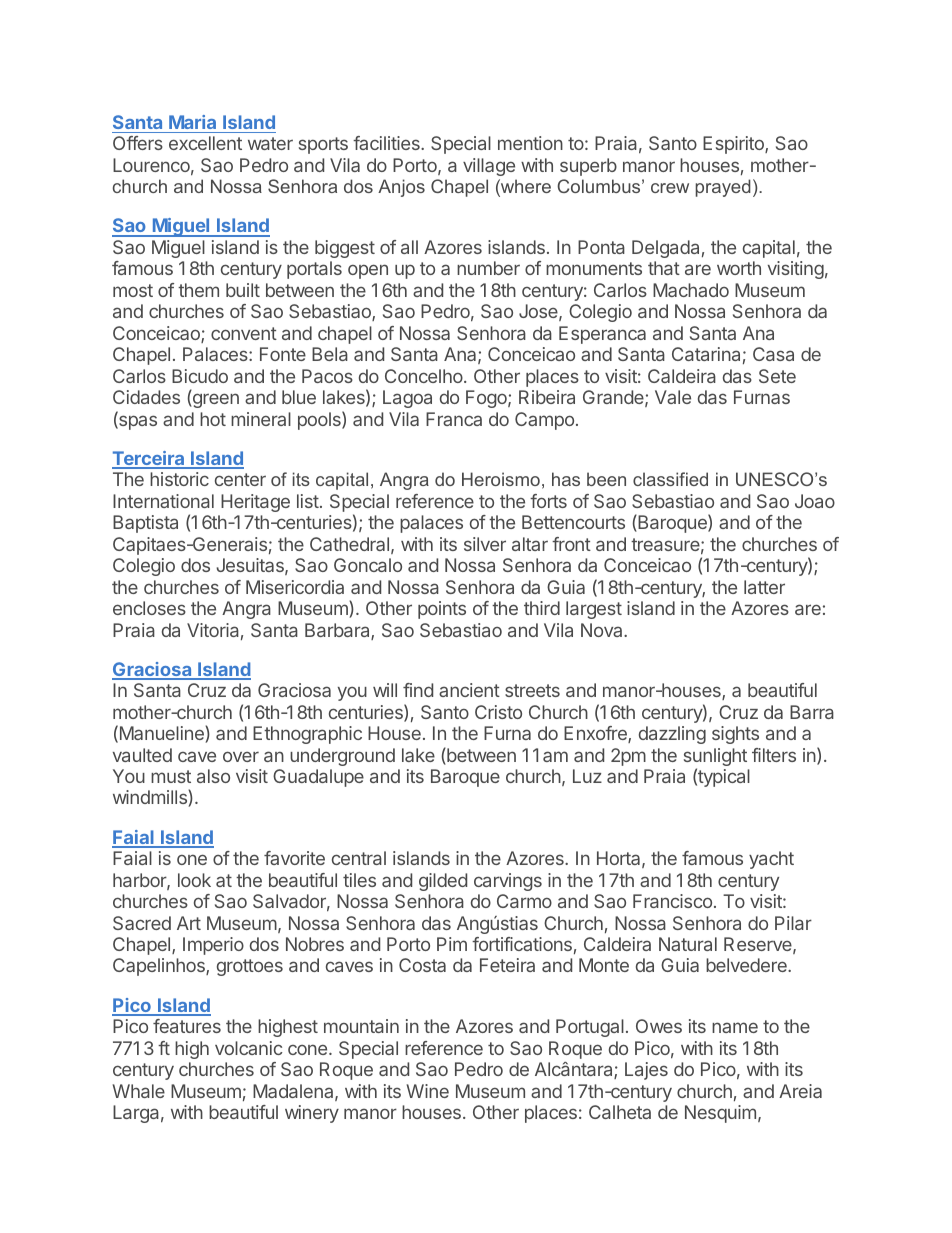 This document has width=952, height=1233. Describe the element at coordinates (723, 188) in the document. I see `prayed` at that location.
